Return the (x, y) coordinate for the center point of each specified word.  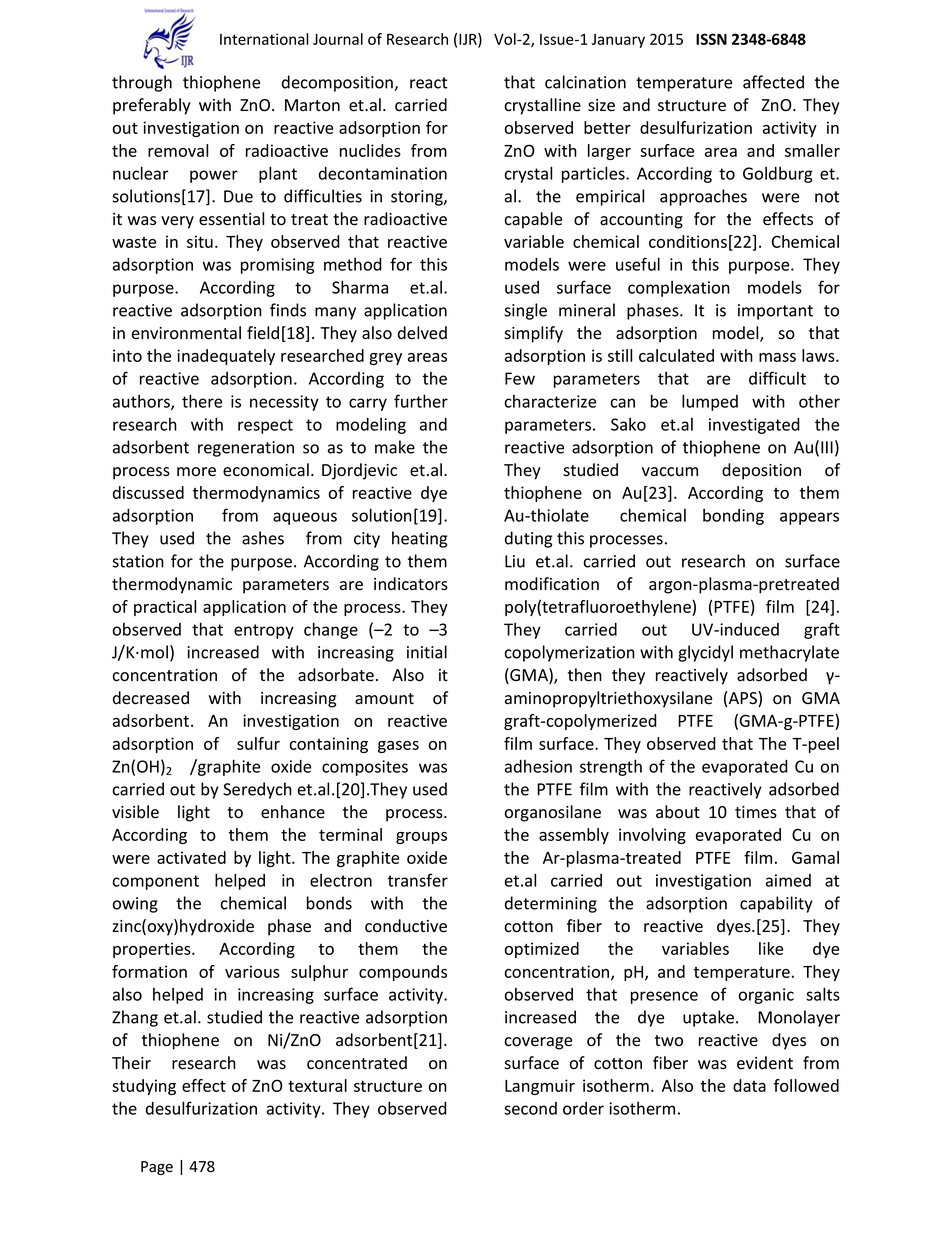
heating (419, 539)
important (775, 312)
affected (773, 82)
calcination (585, 82)
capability (776, 904)
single (525, 311)
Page (157, 1168)
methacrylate (789, 653)
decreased (151, 698)
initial (427, 652)
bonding (733, 517)
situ (200, 241)
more (196, 472)
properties (153, 950)
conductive (406, 926)
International (264, 39)
